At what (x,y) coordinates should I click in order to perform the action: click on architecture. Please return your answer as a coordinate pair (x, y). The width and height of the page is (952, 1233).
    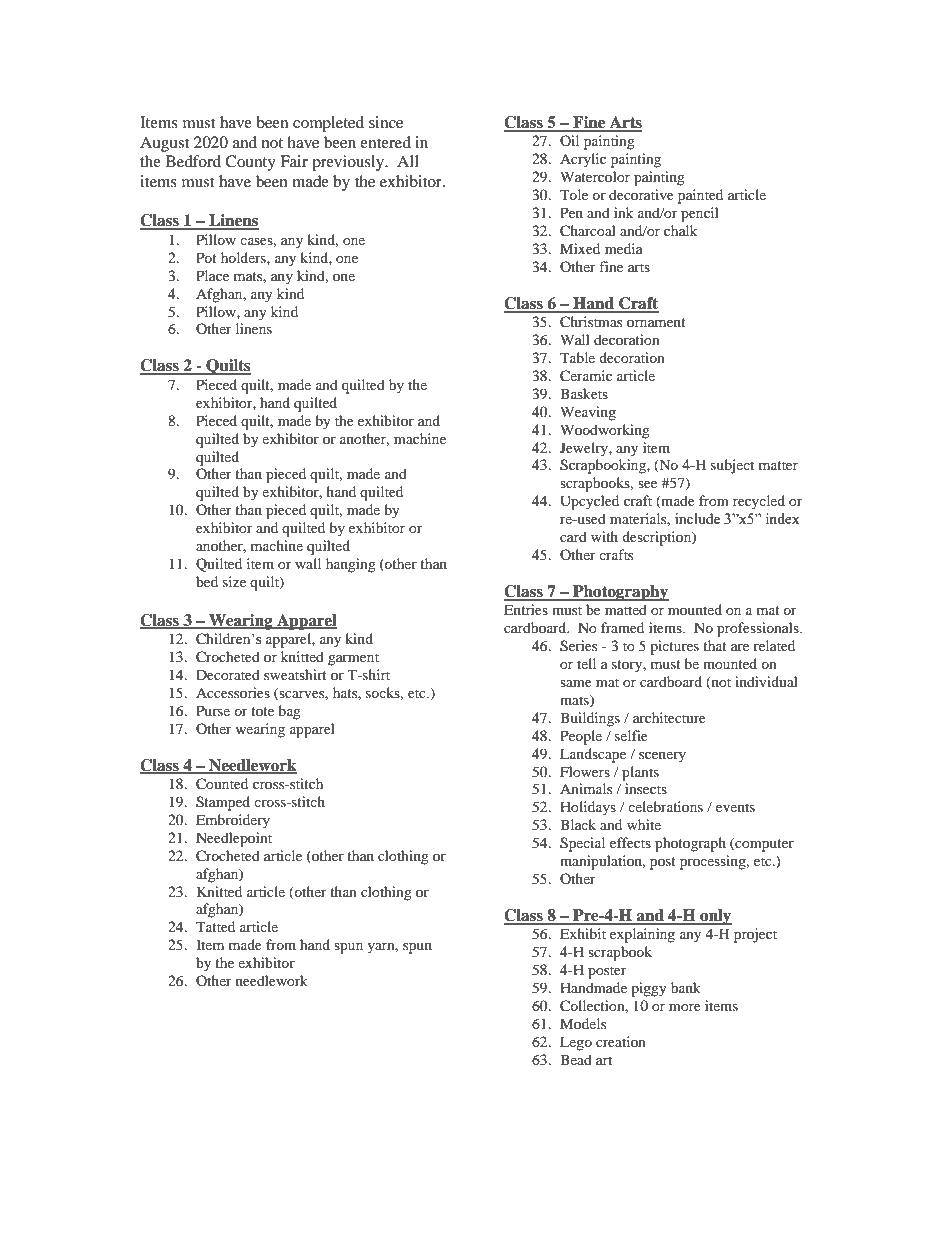
    Looking at the image, I should click on (669, 717).
